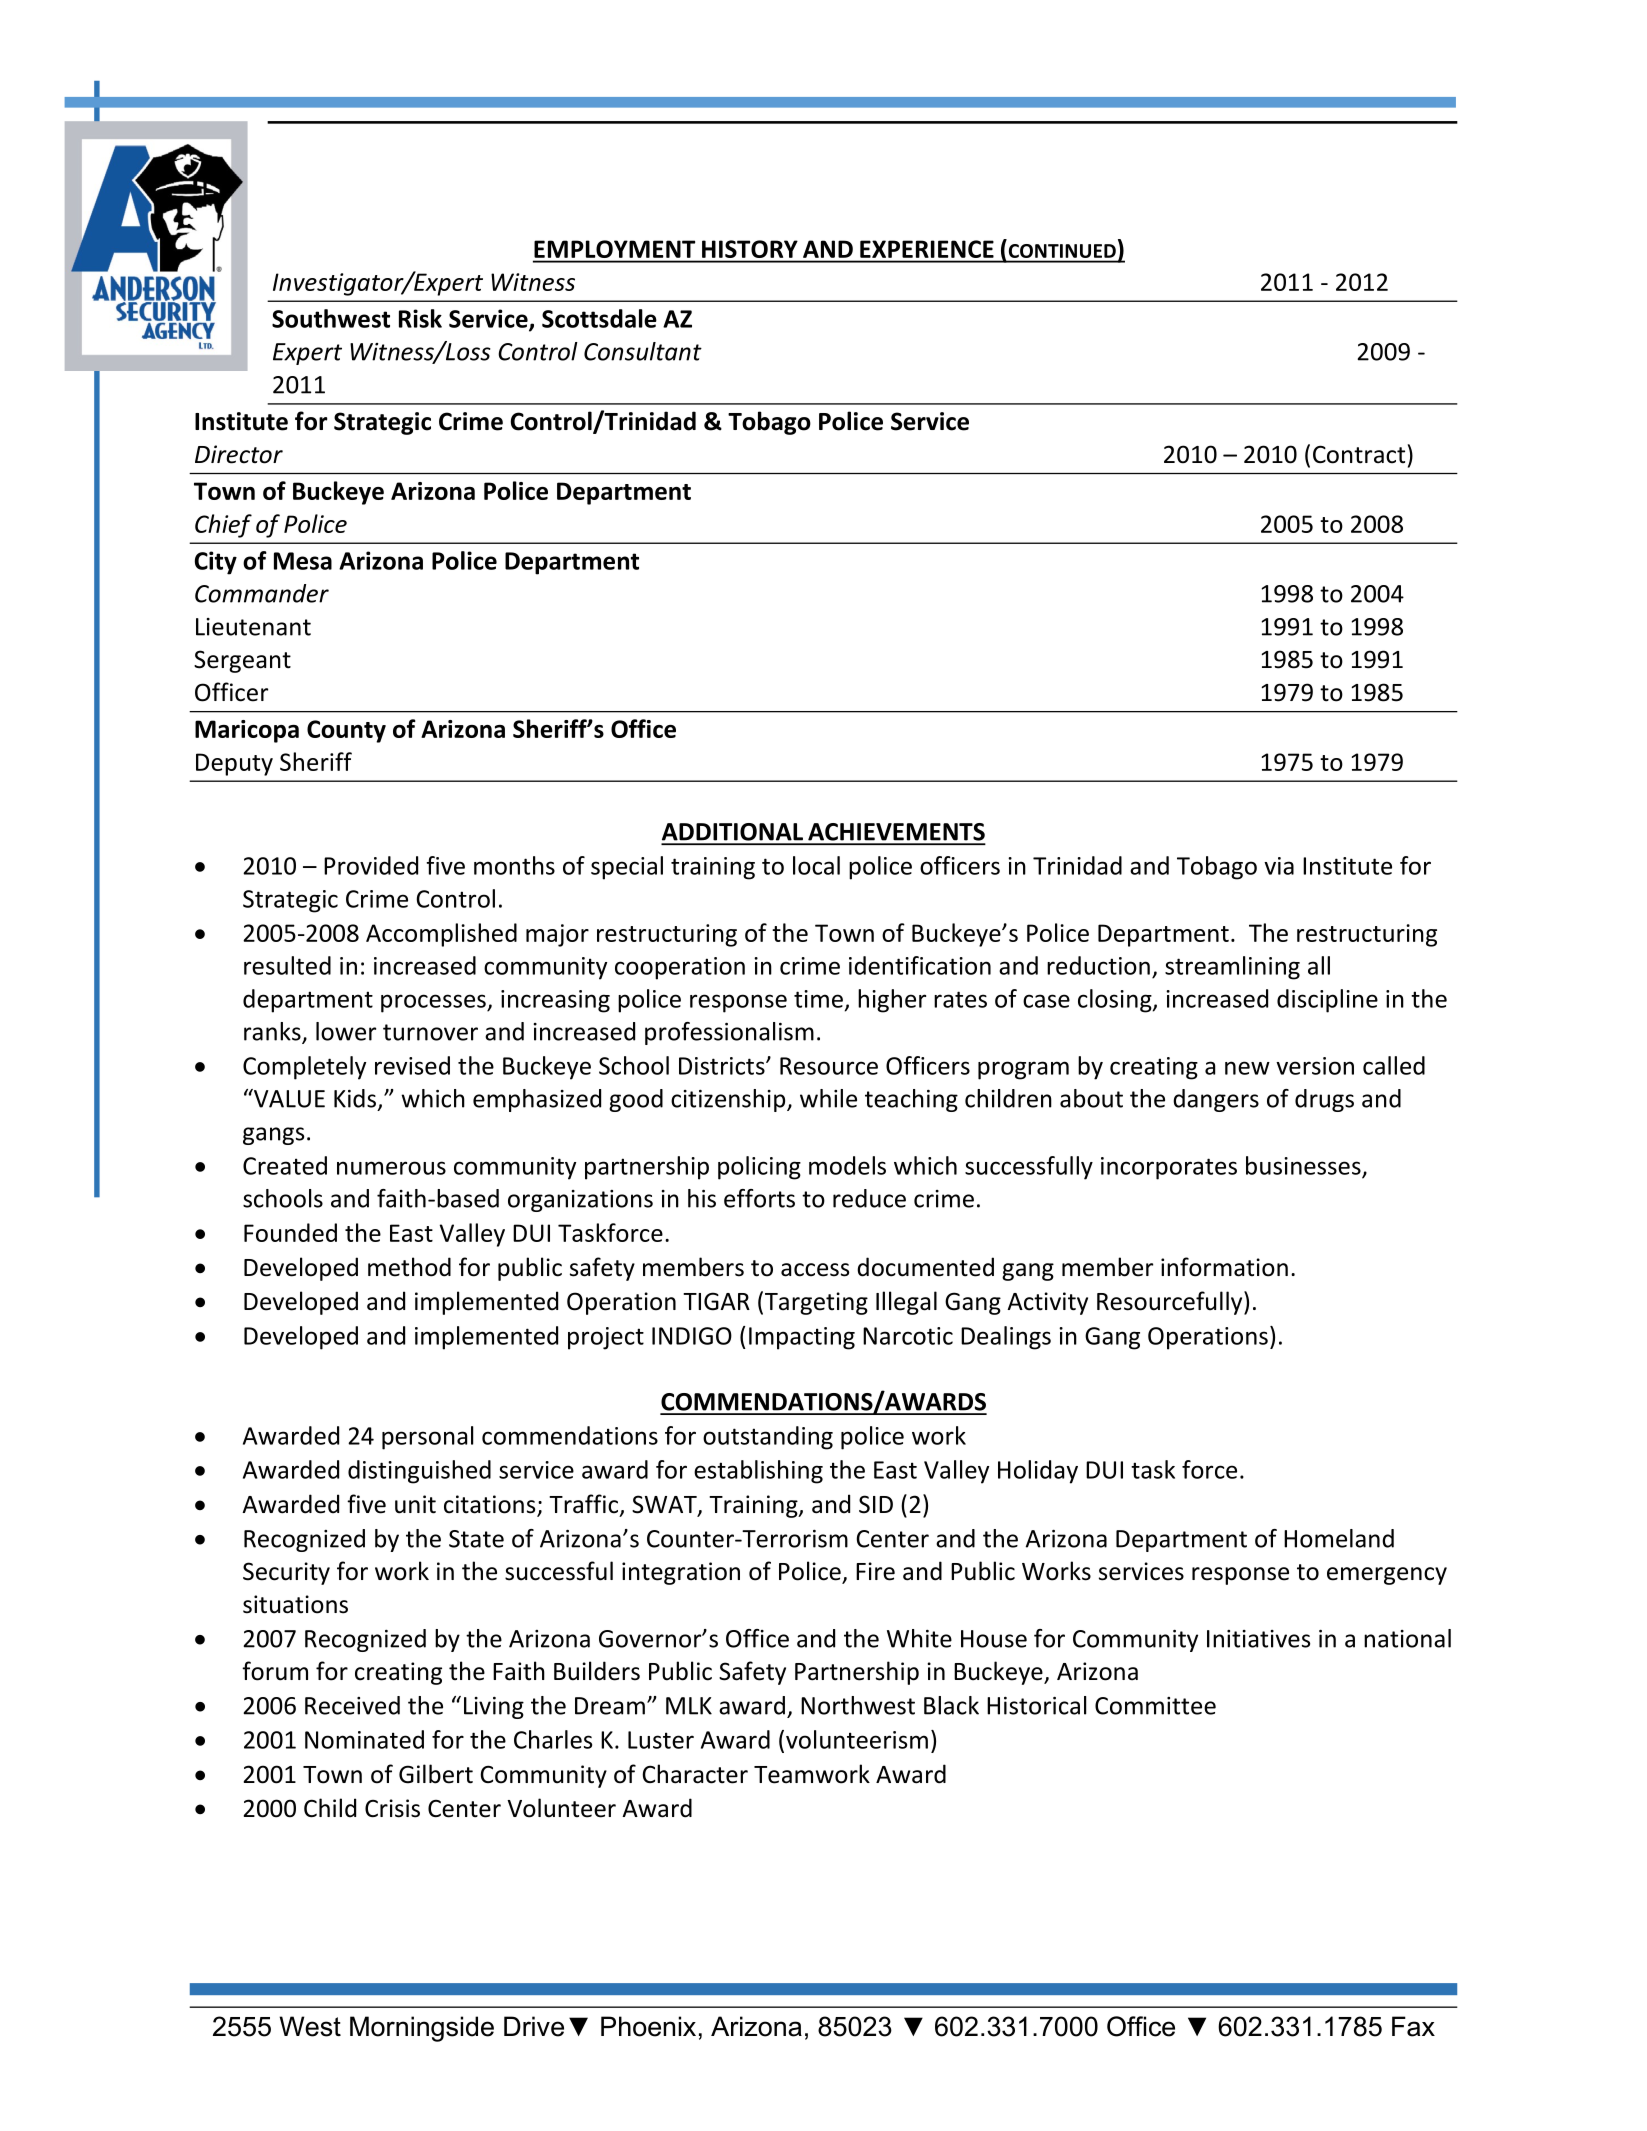  Describe the element at coordinates (648, 2026) in the screenshot. I see `Phoenix` at that location.
